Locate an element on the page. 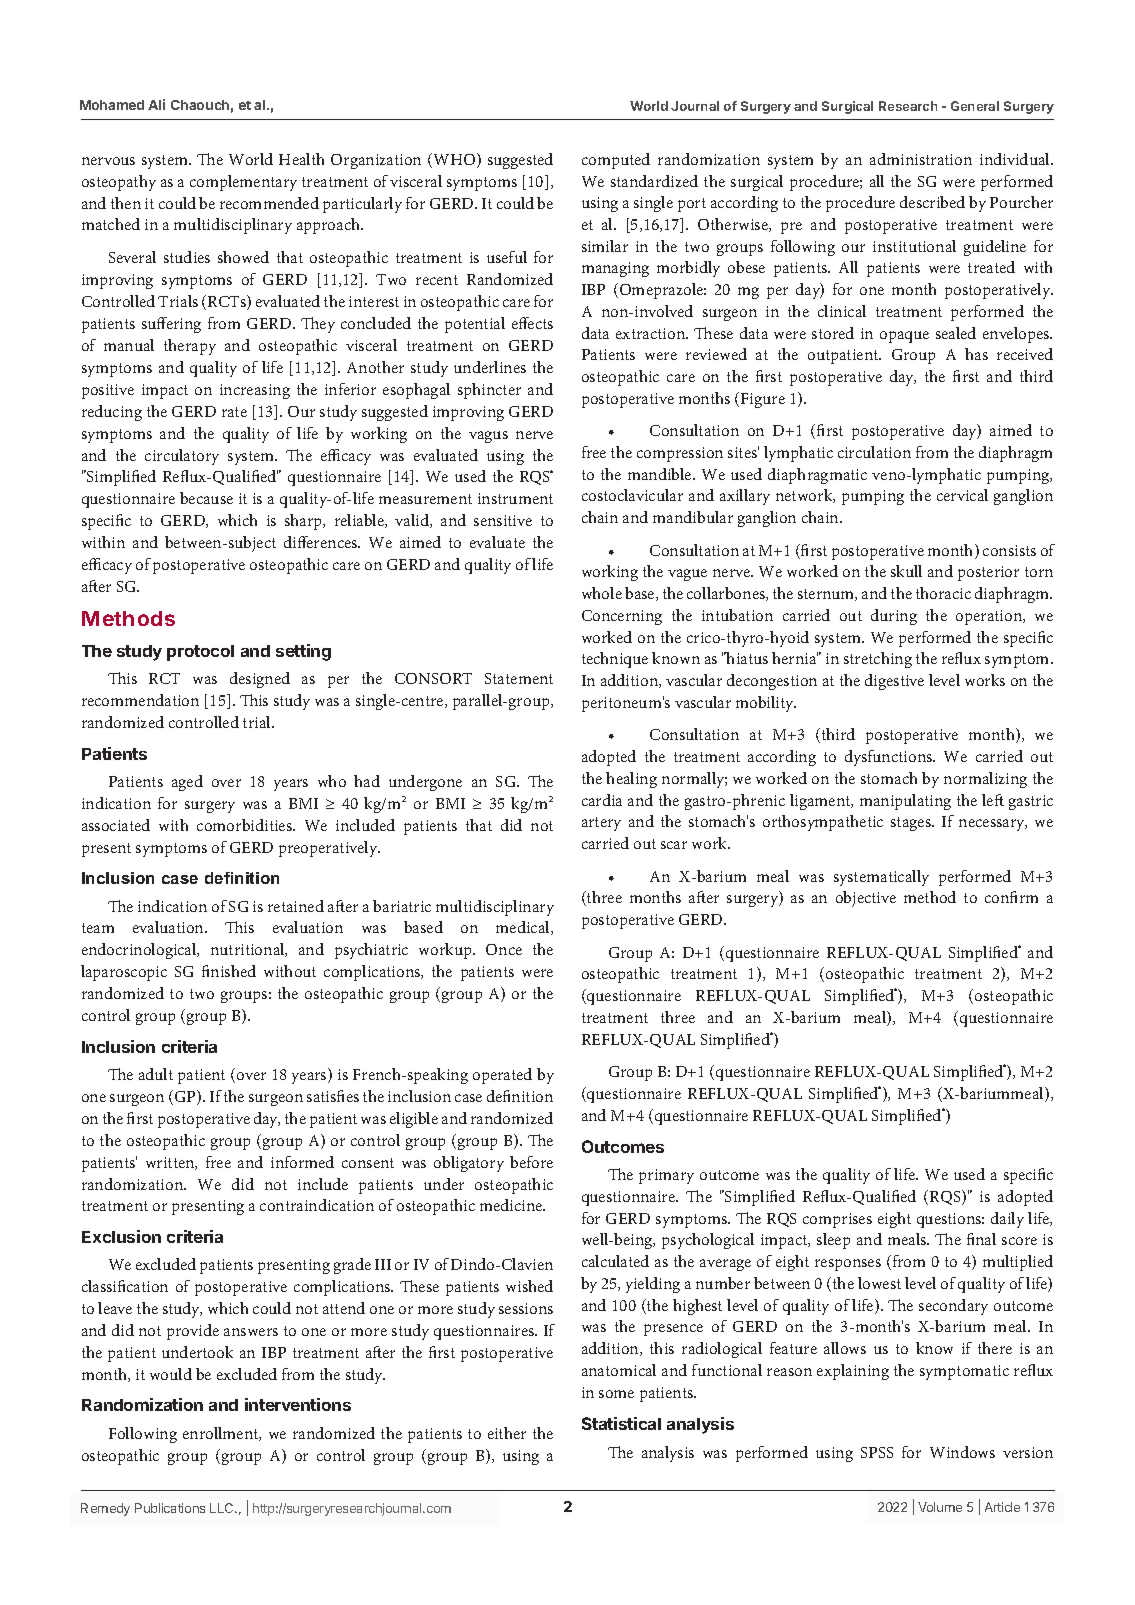 Image resolution: width=1135 pixels, height=1605 pixels. administration is located at coordinates (921, 159).
